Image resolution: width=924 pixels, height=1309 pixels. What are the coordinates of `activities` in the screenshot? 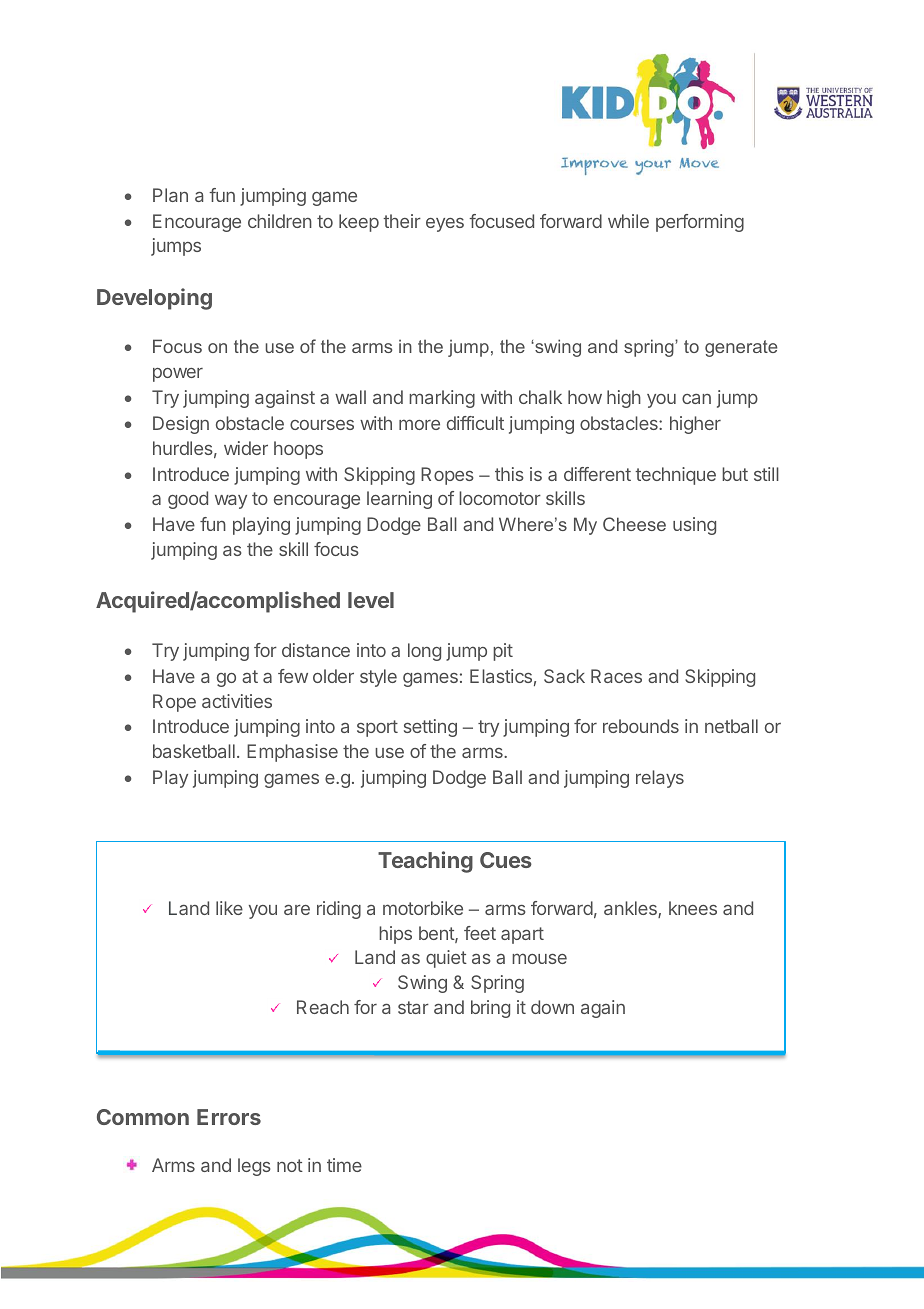 It's located at (237, 701).
